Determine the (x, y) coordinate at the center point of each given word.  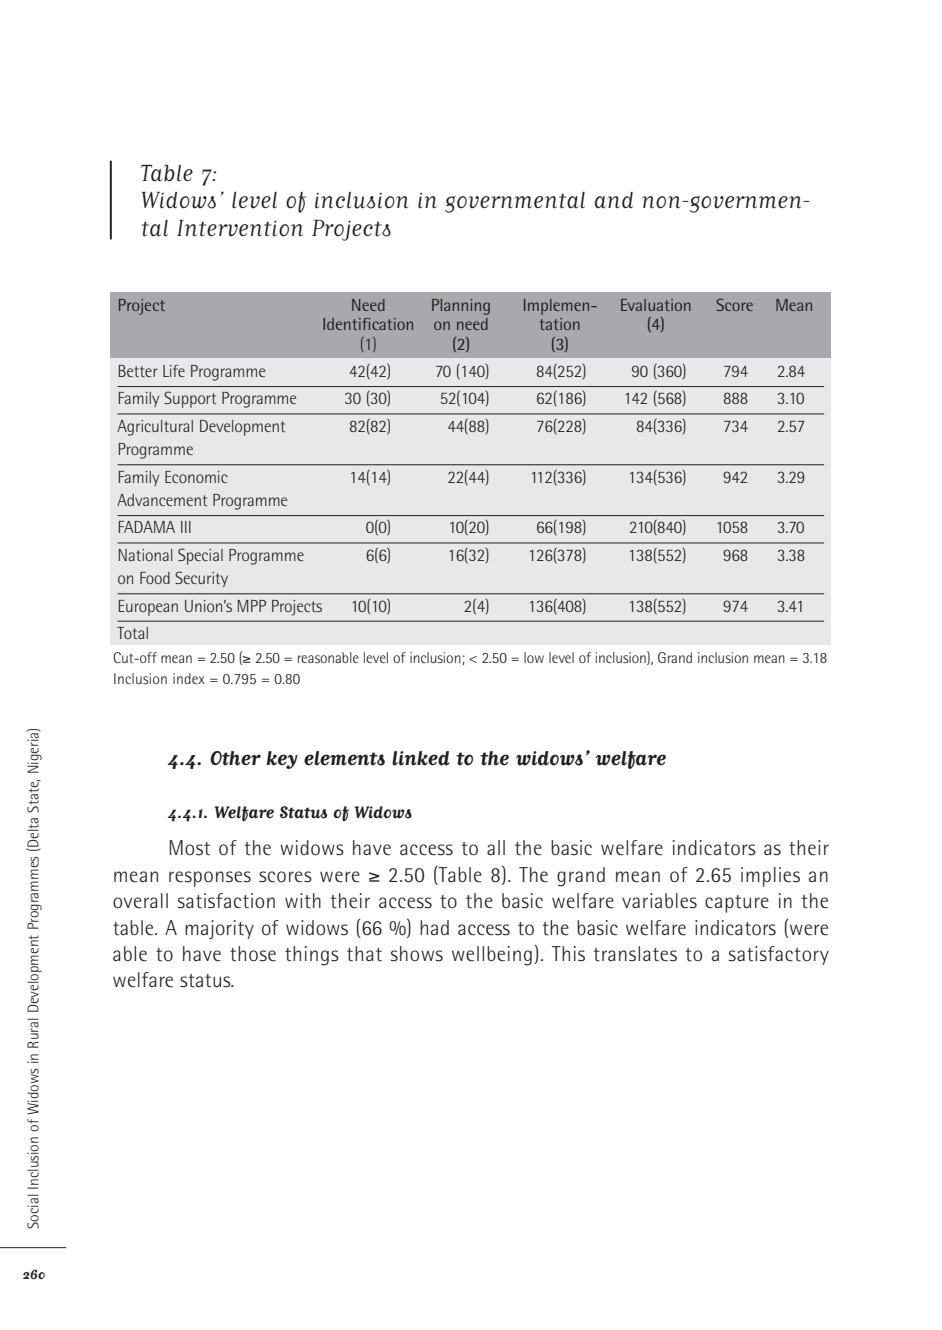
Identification (368, 324)
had (434, 928)
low (534, 657)
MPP (252, 606)
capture (737, 904)
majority (219, 929)
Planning (461, 307)
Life (174, 371)
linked (421, 758)
